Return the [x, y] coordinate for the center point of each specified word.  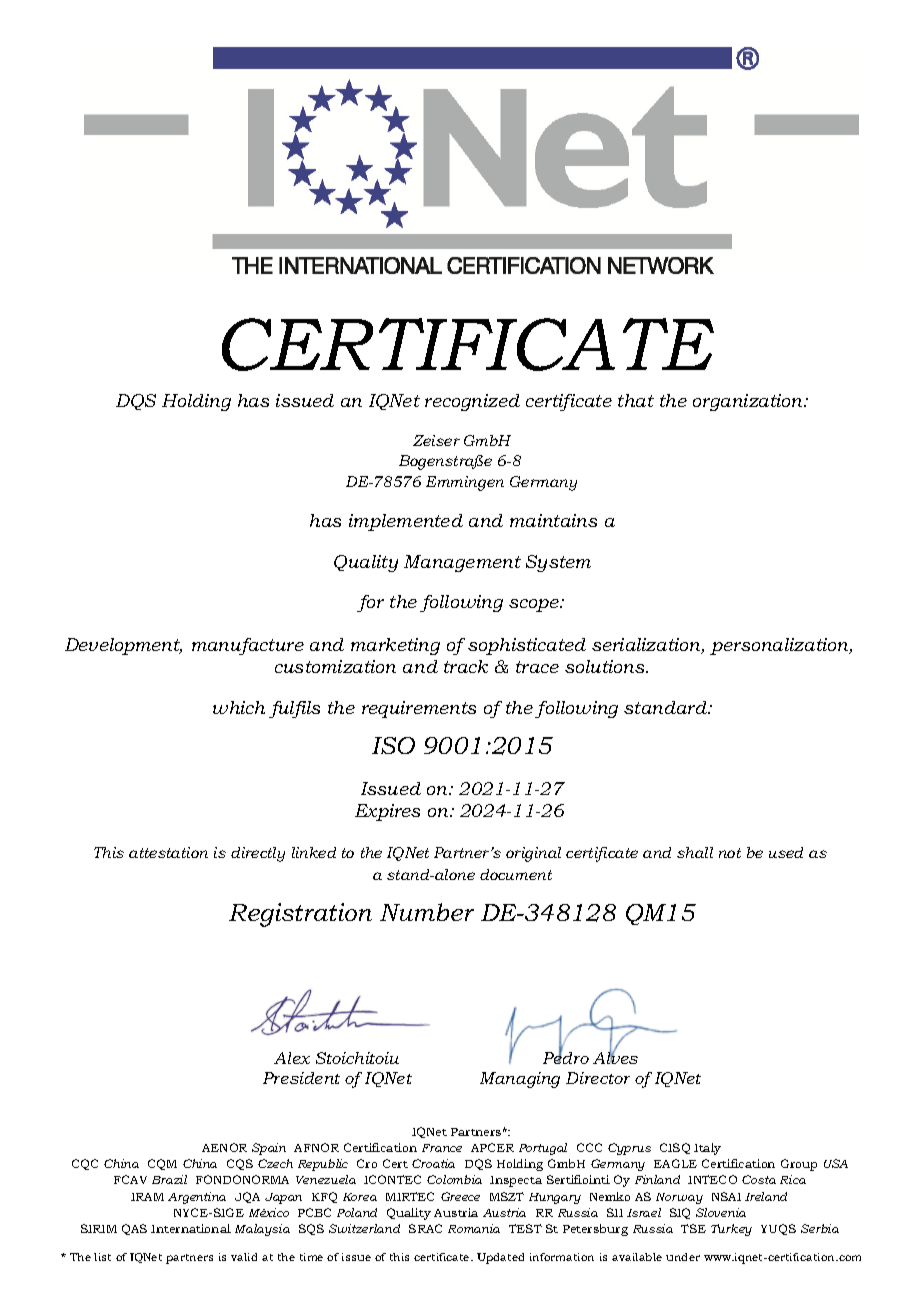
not [730, 853]
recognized [472, 402]
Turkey [731, 1230]
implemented [406, 522]
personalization [781, 646]
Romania [474, 1228]
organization [749, 402]
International [191, 1228]
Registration [300, 915]
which [239, 707]
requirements [419, 709]
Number [427, 912]
